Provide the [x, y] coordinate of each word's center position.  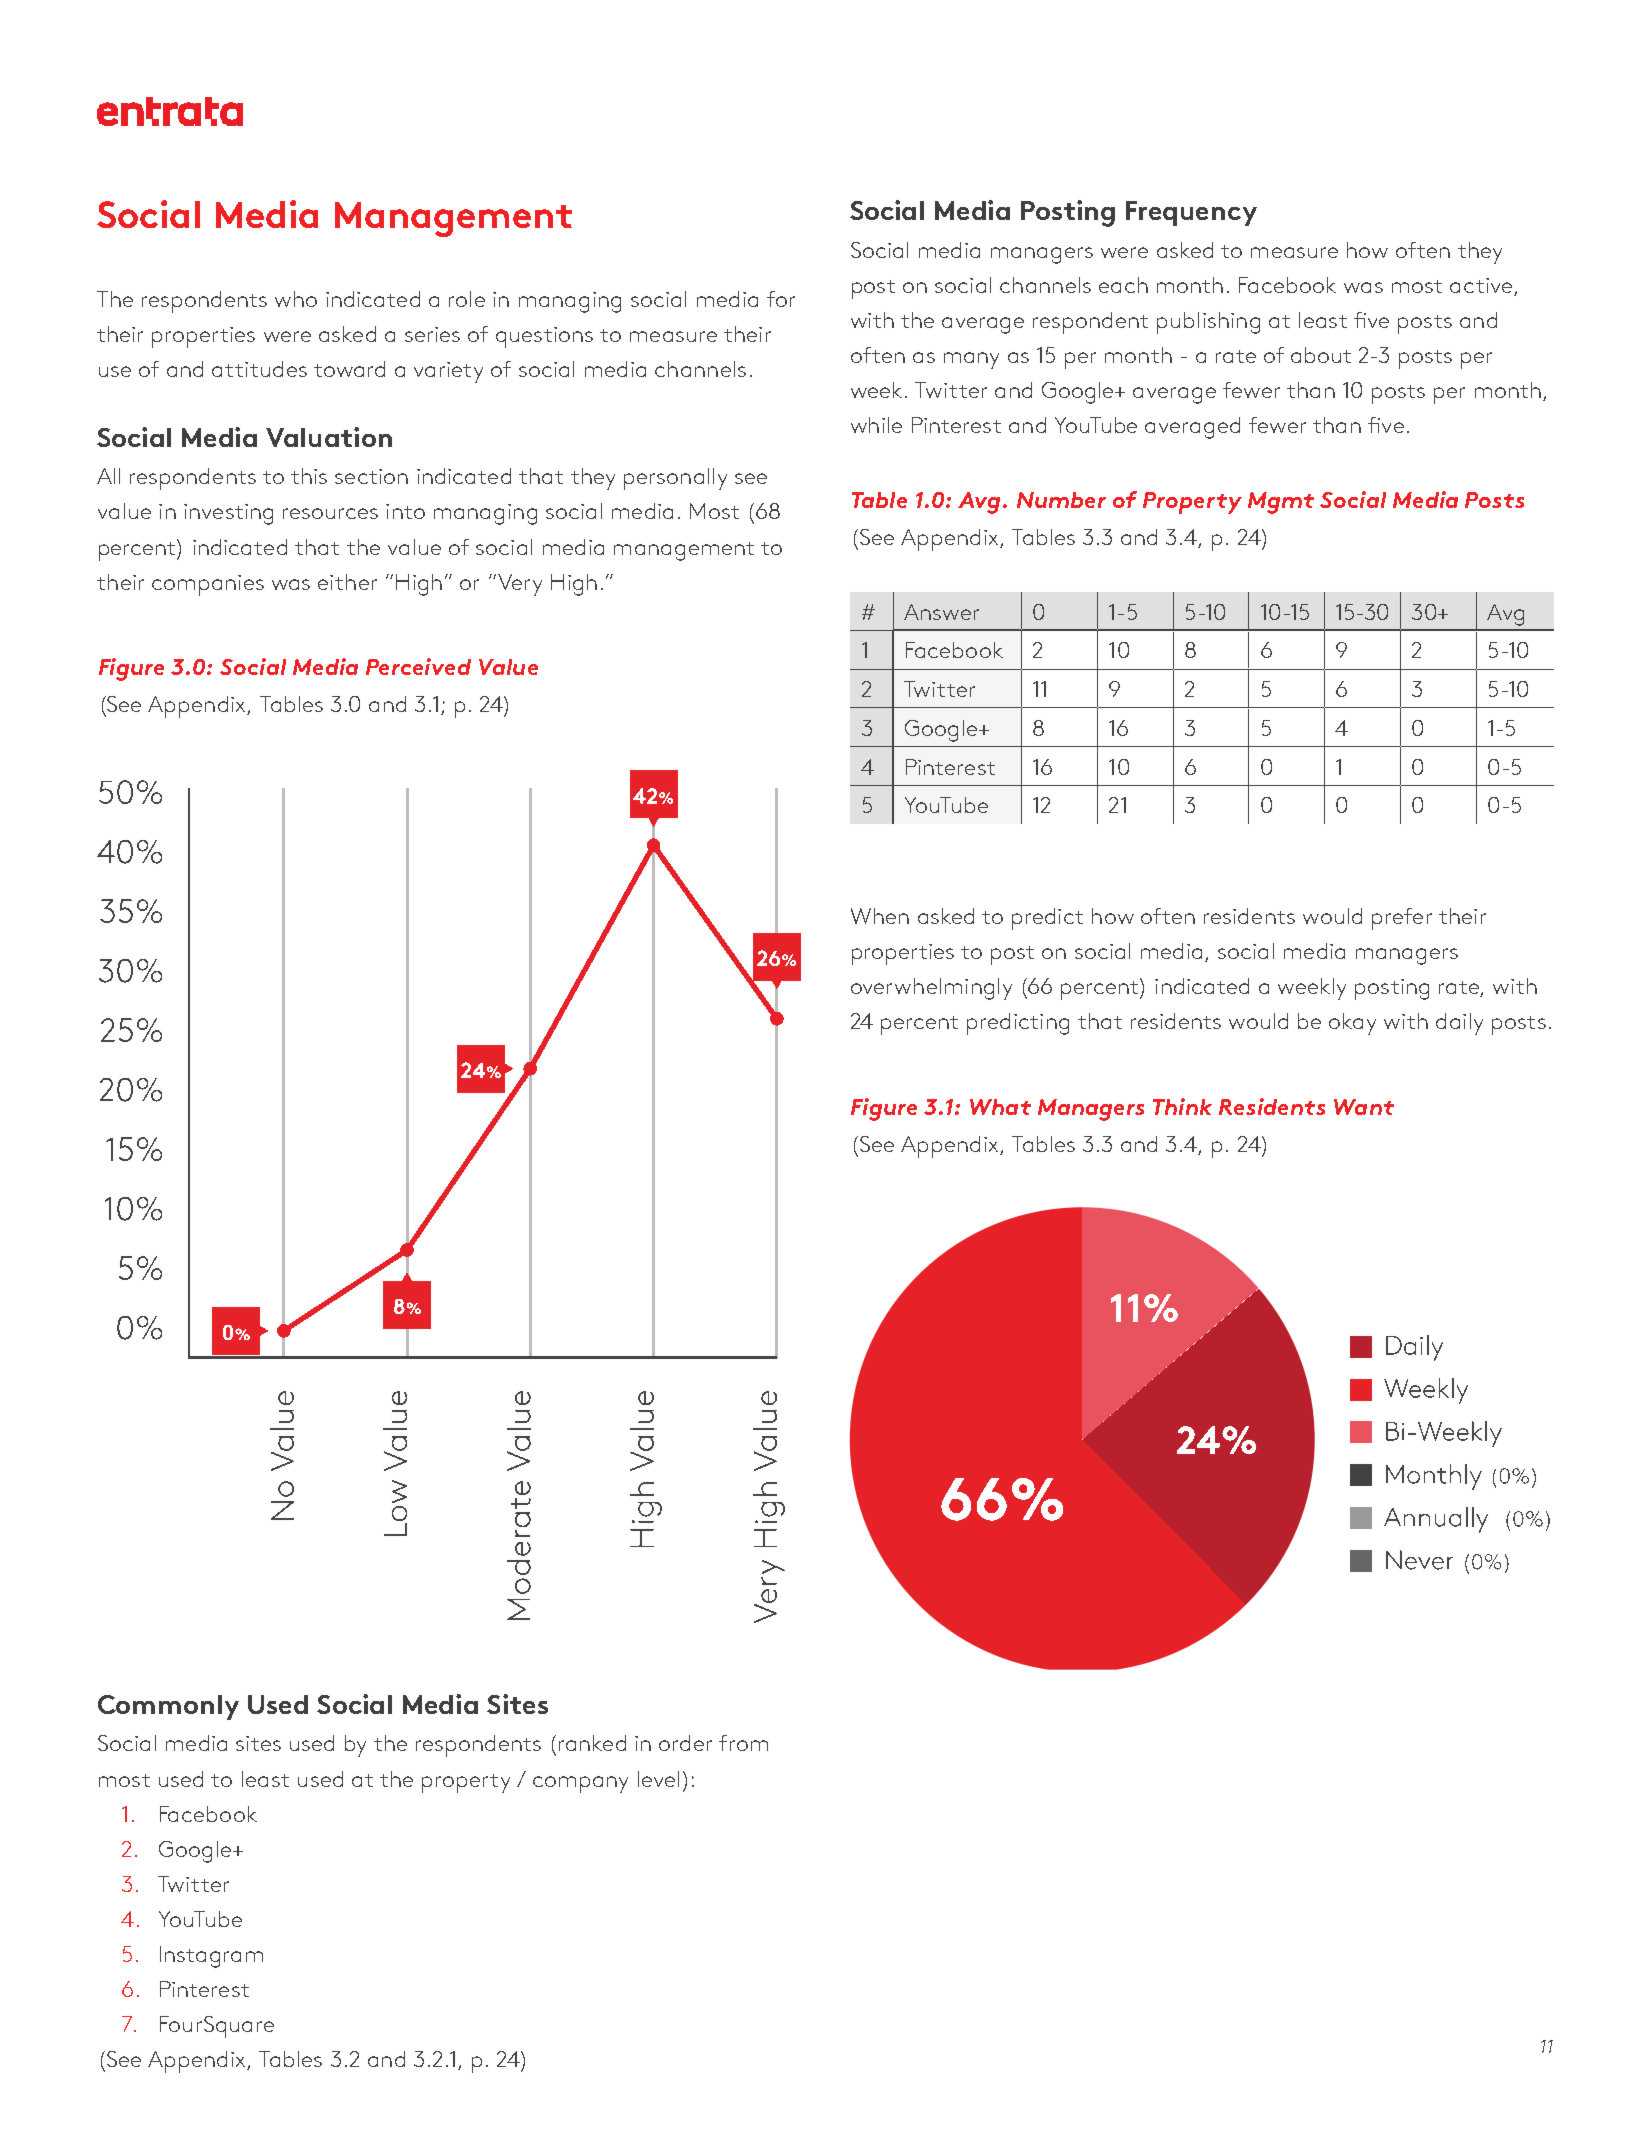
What [1000, 1107]
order [685, 1743]
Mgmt [1281, 503]
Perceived [418, 666]
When [880, 916]
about [1321, 355]
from [743, 1743]
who [296, 299]
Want [1364, 1107]
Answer [941, 612]
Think [1182, 1106]
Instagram [211, 1957]
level [658, 1779]
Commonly [168, 1707]
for [781, 299]
